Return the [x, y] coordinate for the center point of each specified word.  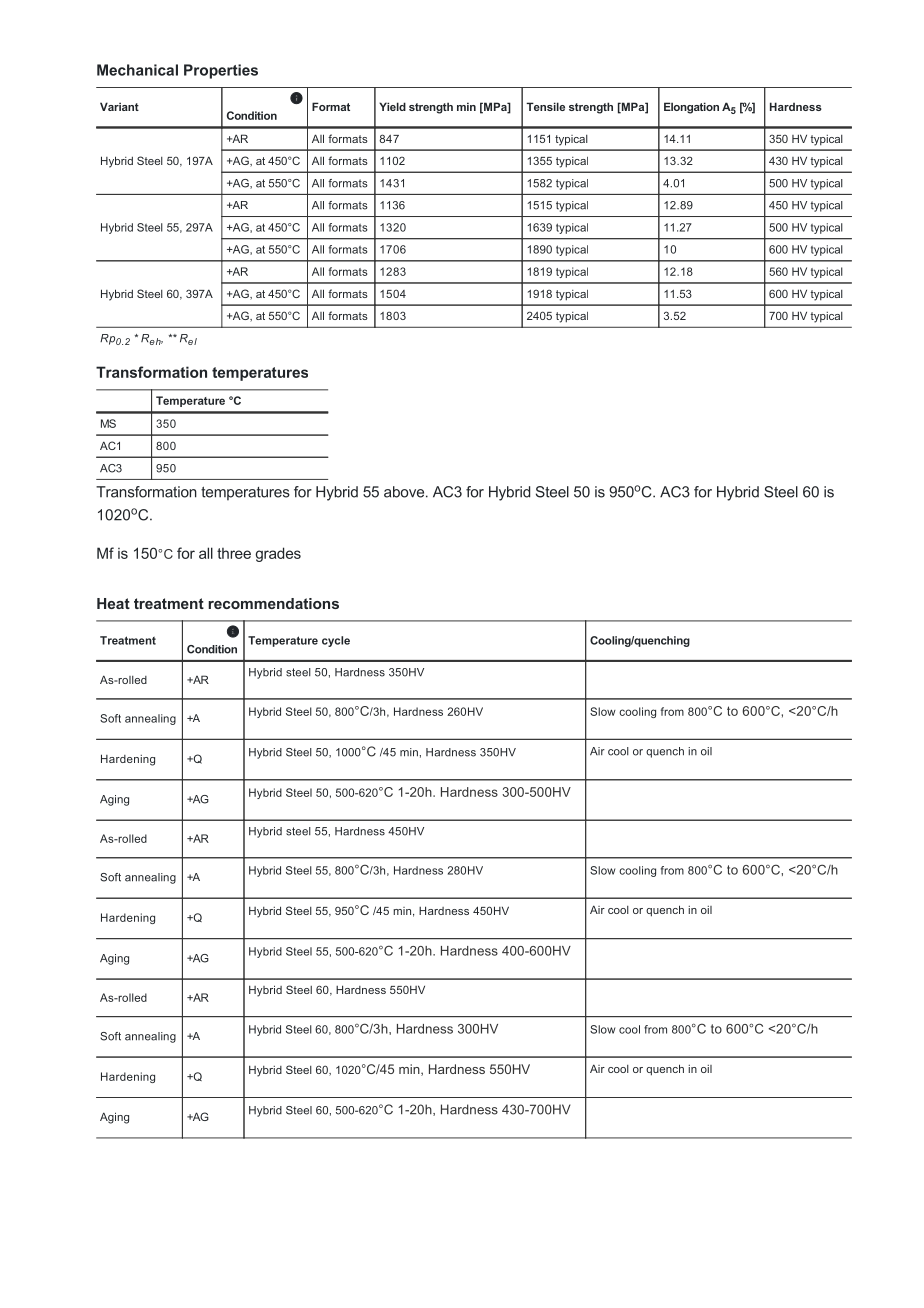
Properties [221, 71]
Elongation [691, 108]
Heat [113, 603]
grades [278, 554]
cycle [336, 641]
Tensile [545, 106]
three [234, 553]
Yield [392, 106]
